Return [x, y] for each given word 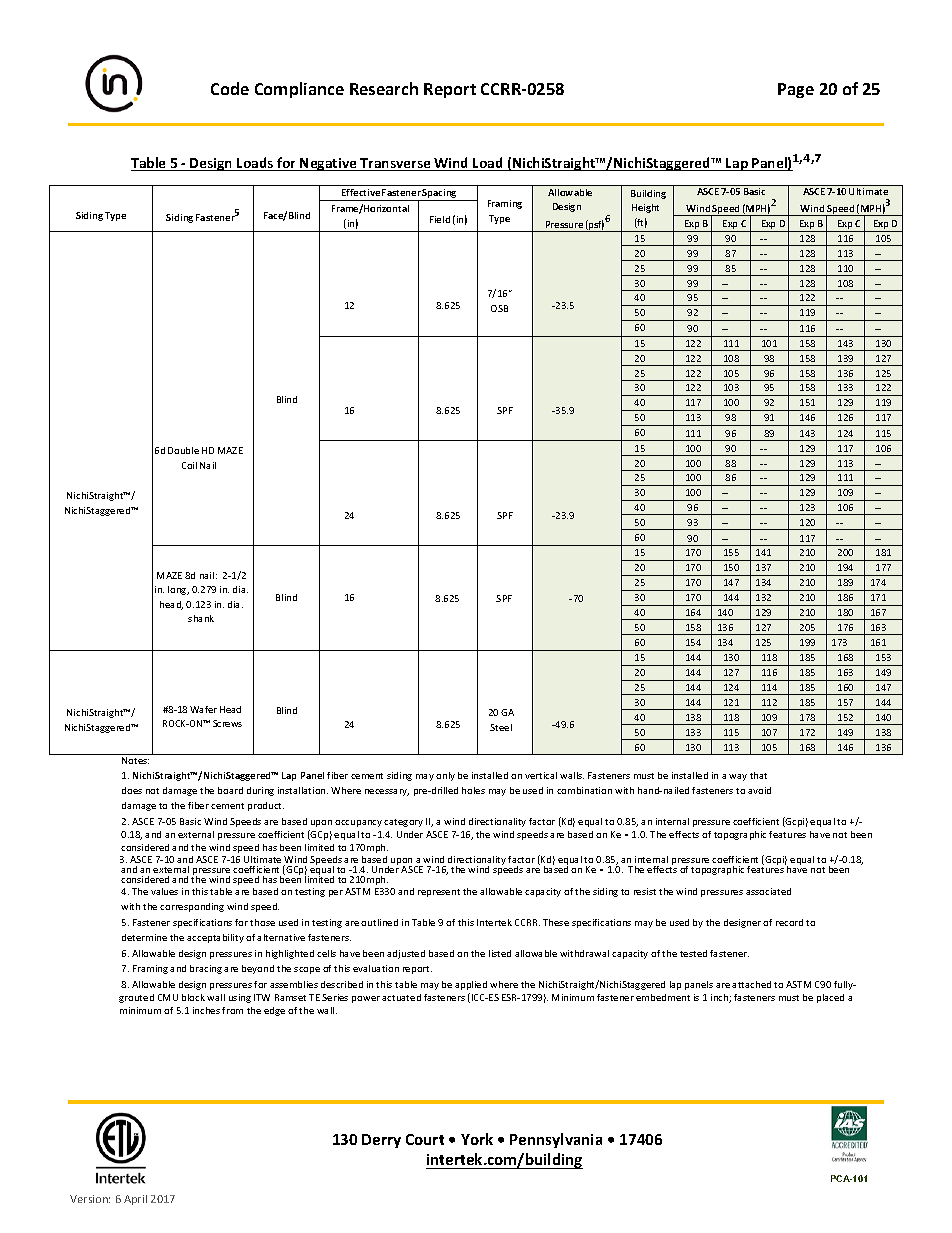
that [758, 775]
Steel [501, 727]
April [135, 1200]
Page [796, 90]
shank [201, 618]
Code [230, 88]
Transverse [396, 164]
